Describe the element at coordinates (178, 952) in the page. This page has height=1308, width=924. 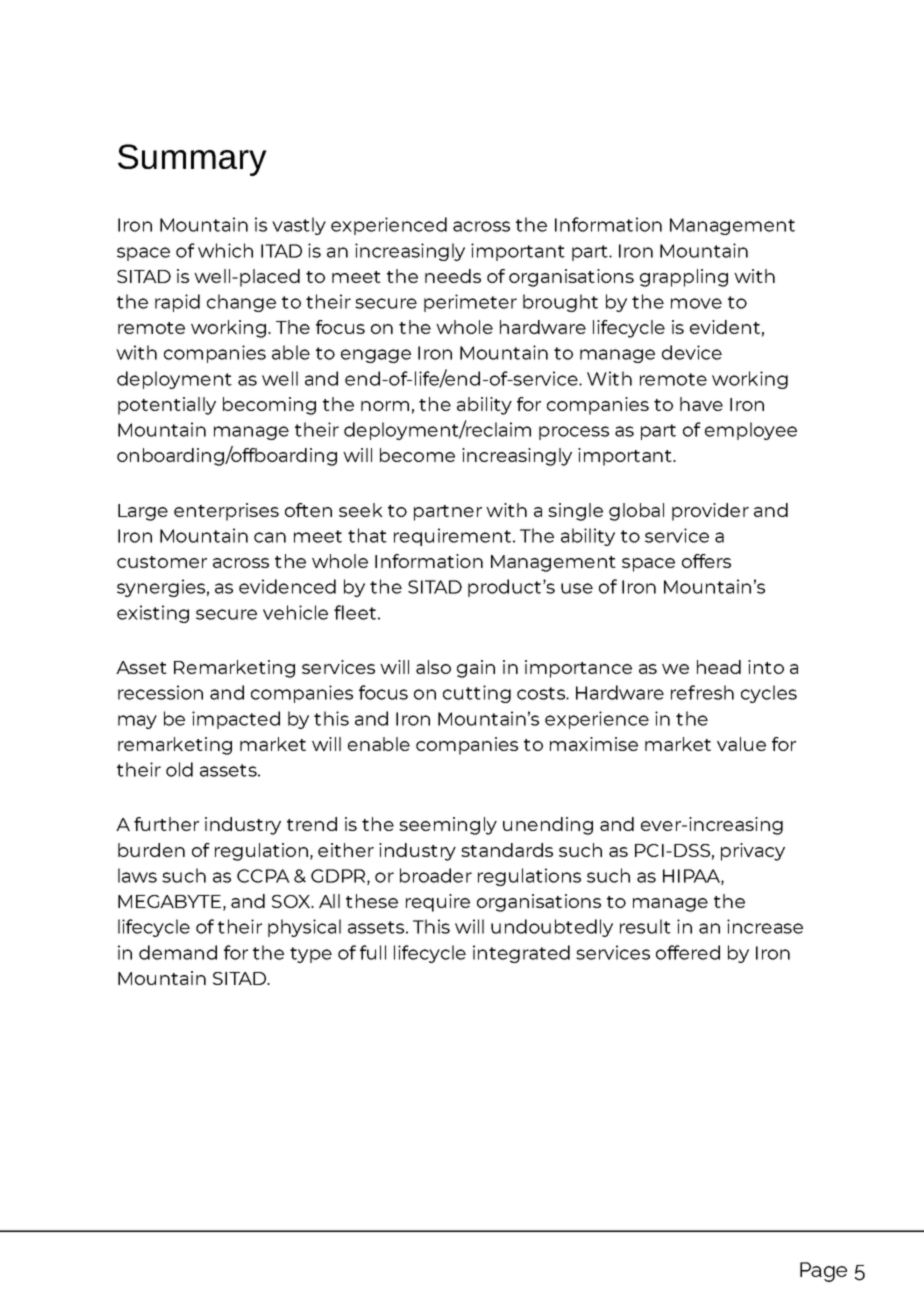
I see `demand` at that location.
